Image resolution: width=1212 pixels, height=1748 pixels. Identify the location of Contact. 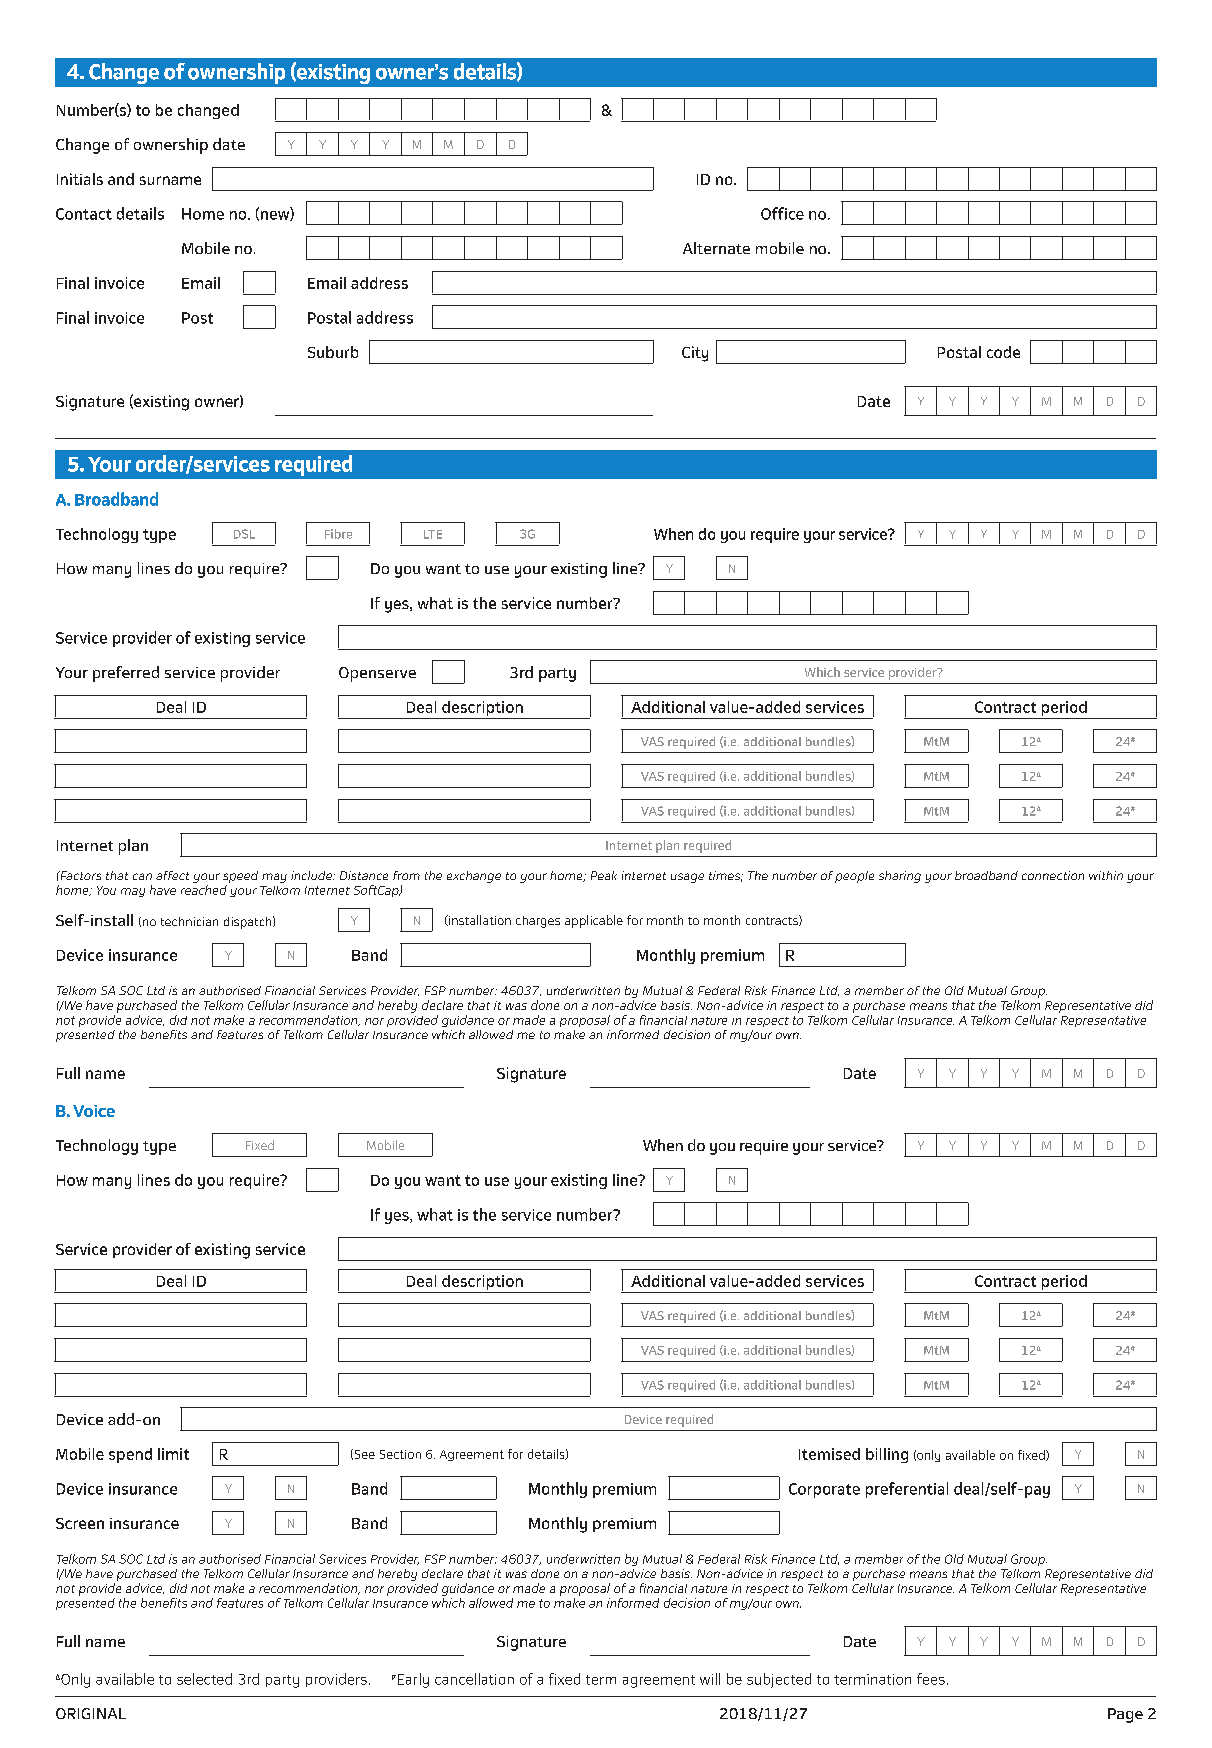
(84, 214).
